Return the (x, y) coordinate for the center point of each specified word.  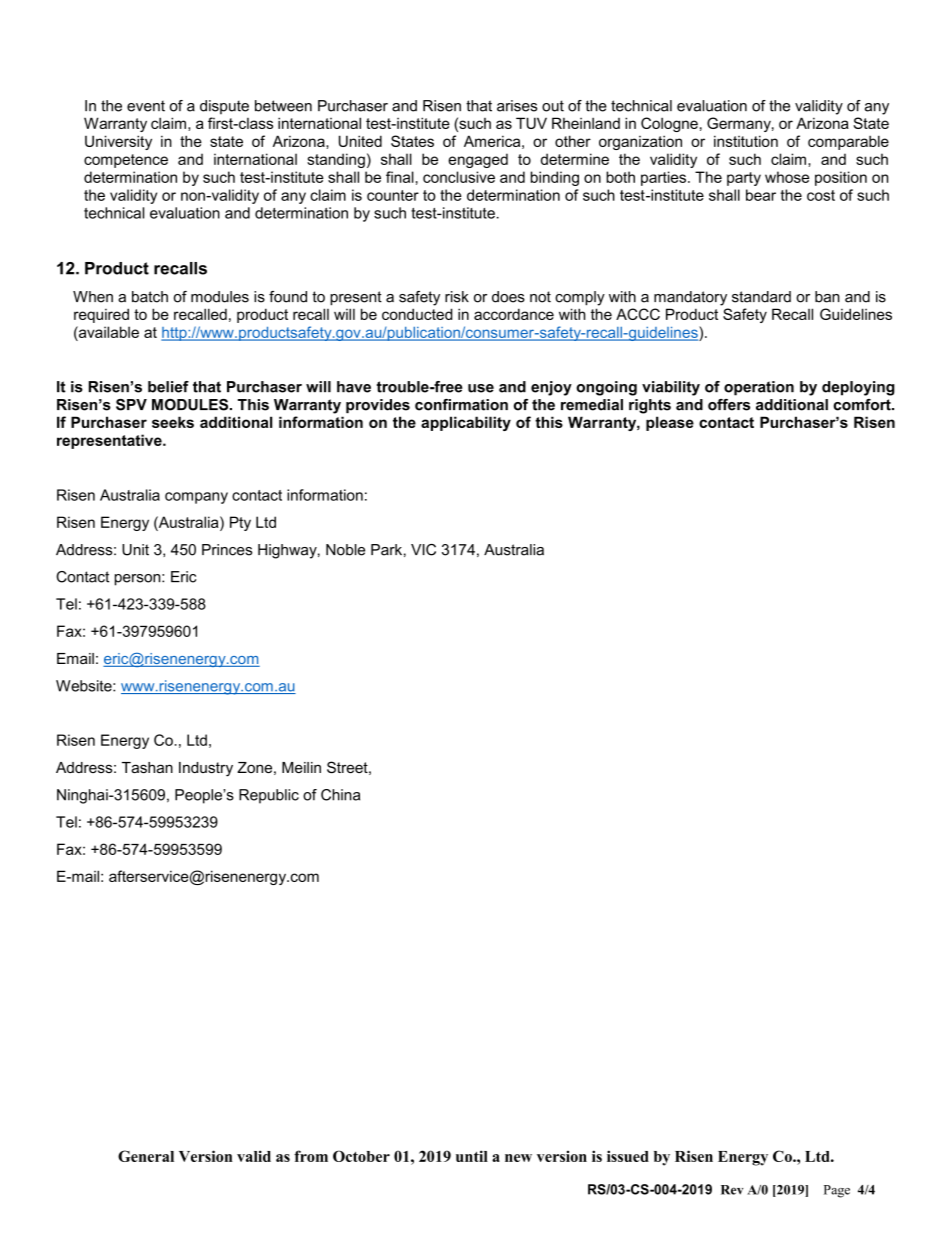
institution (746, 141)
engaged (478, 160)
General (146, 1156)
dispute (224, 107)
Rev (732, 1190)
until (472, 1156)
